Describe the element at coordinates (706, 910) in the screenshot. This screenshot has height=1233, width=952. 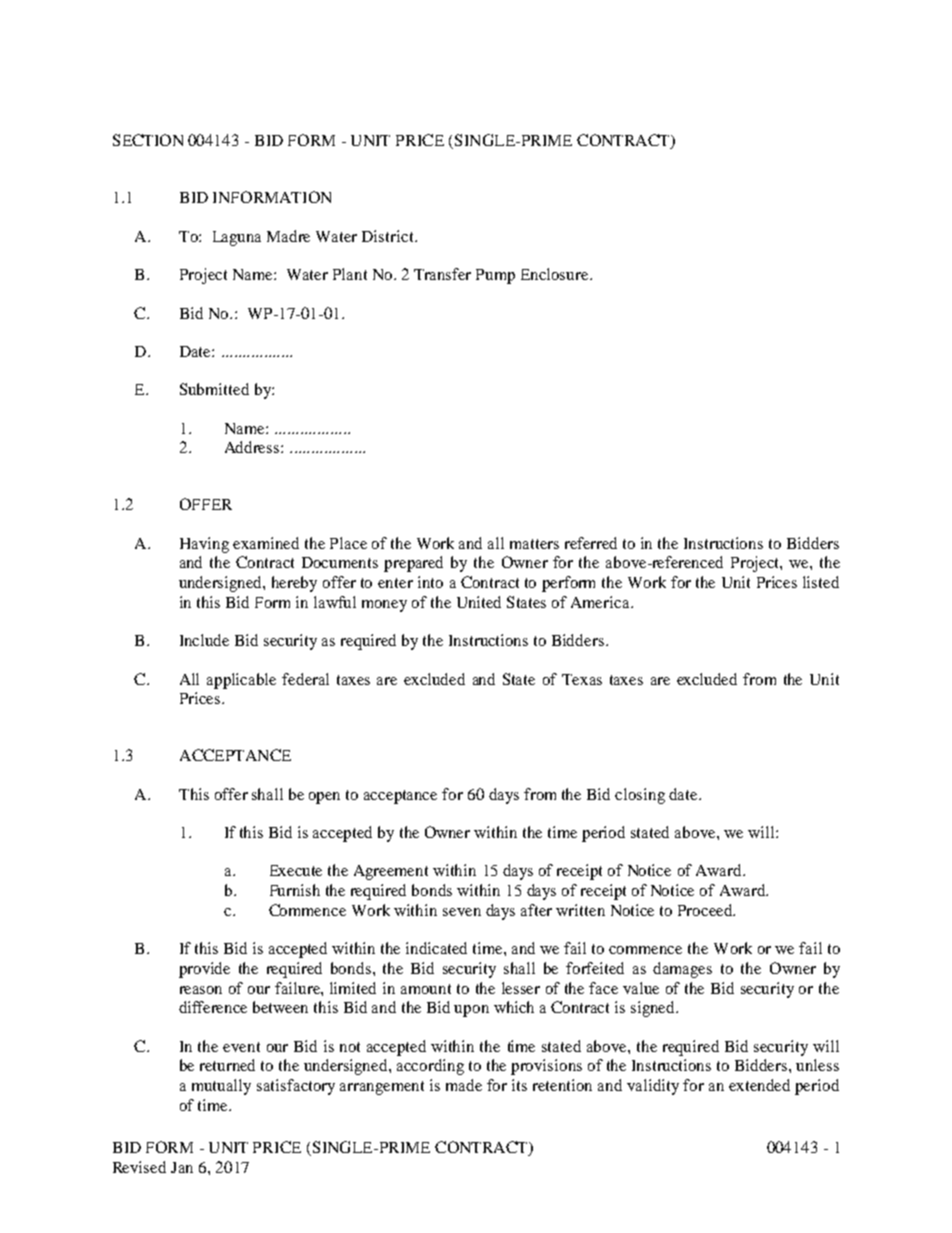
I see `Proceed` at that location.
